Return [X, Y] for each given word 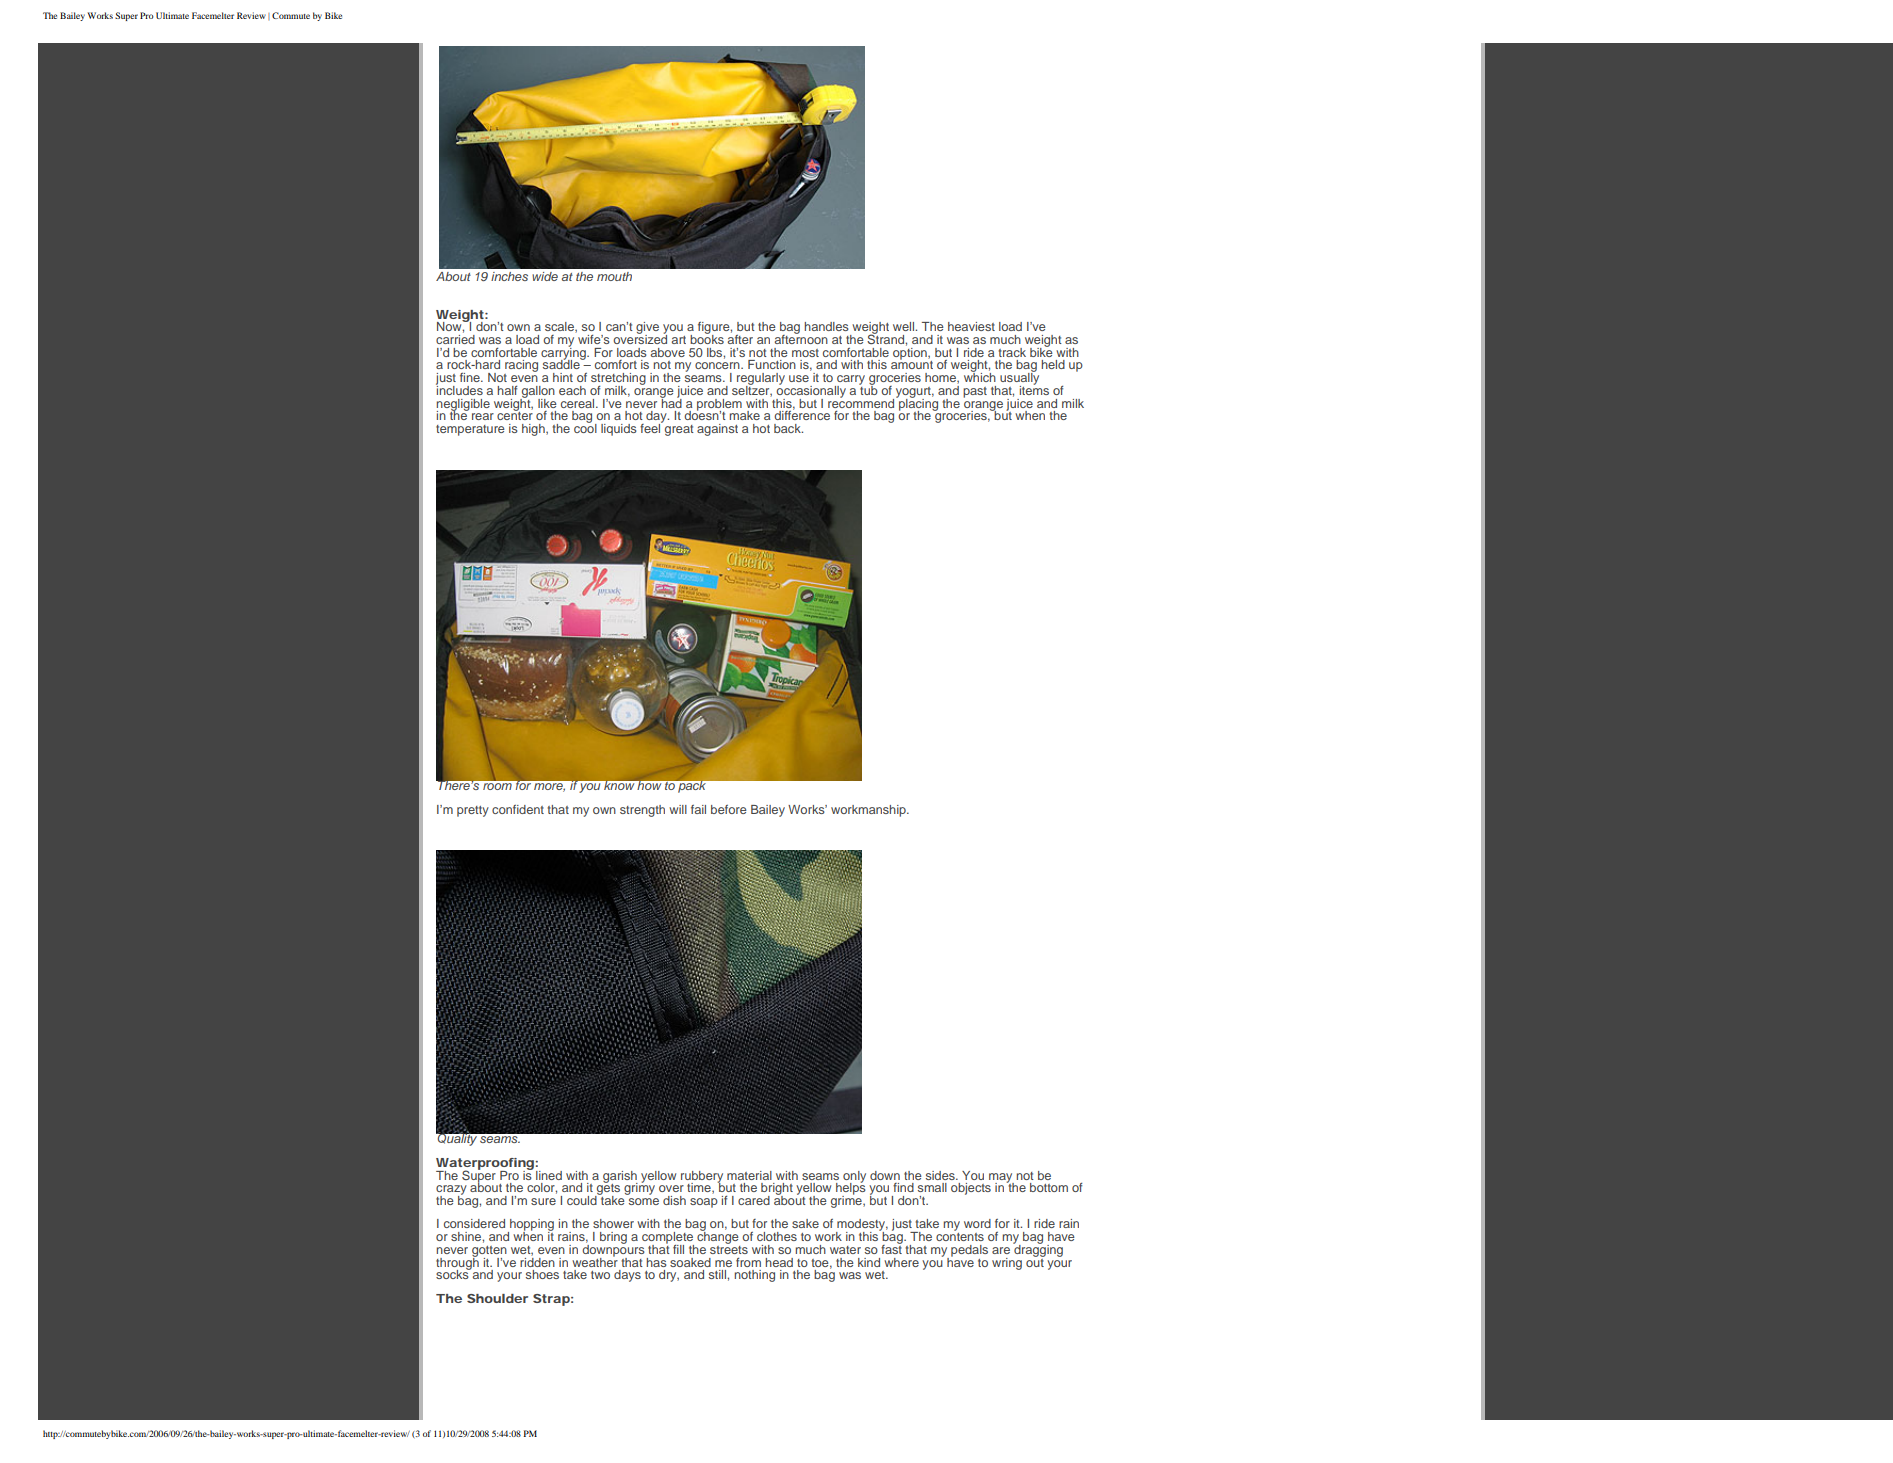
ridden [537, 1261]
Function [772, 364]
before [729, 809]
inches [509, 276]
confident [518, 809]
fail [698, 809]
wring [1007, 1264]
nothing [754, 1276]
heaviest [971, 326]
